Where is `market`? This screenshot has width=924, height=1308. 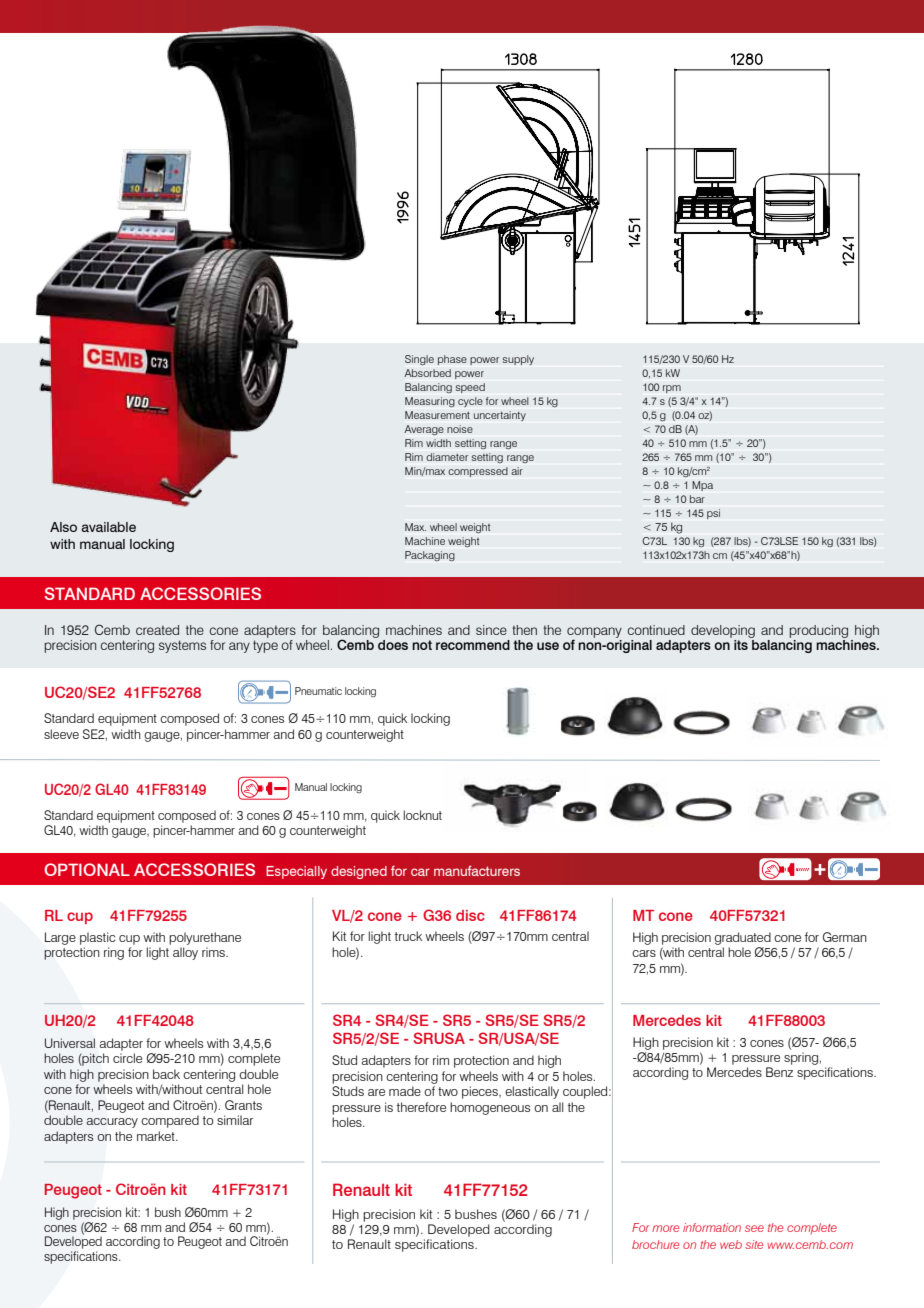
market is located at coordinates (157, 1136).
